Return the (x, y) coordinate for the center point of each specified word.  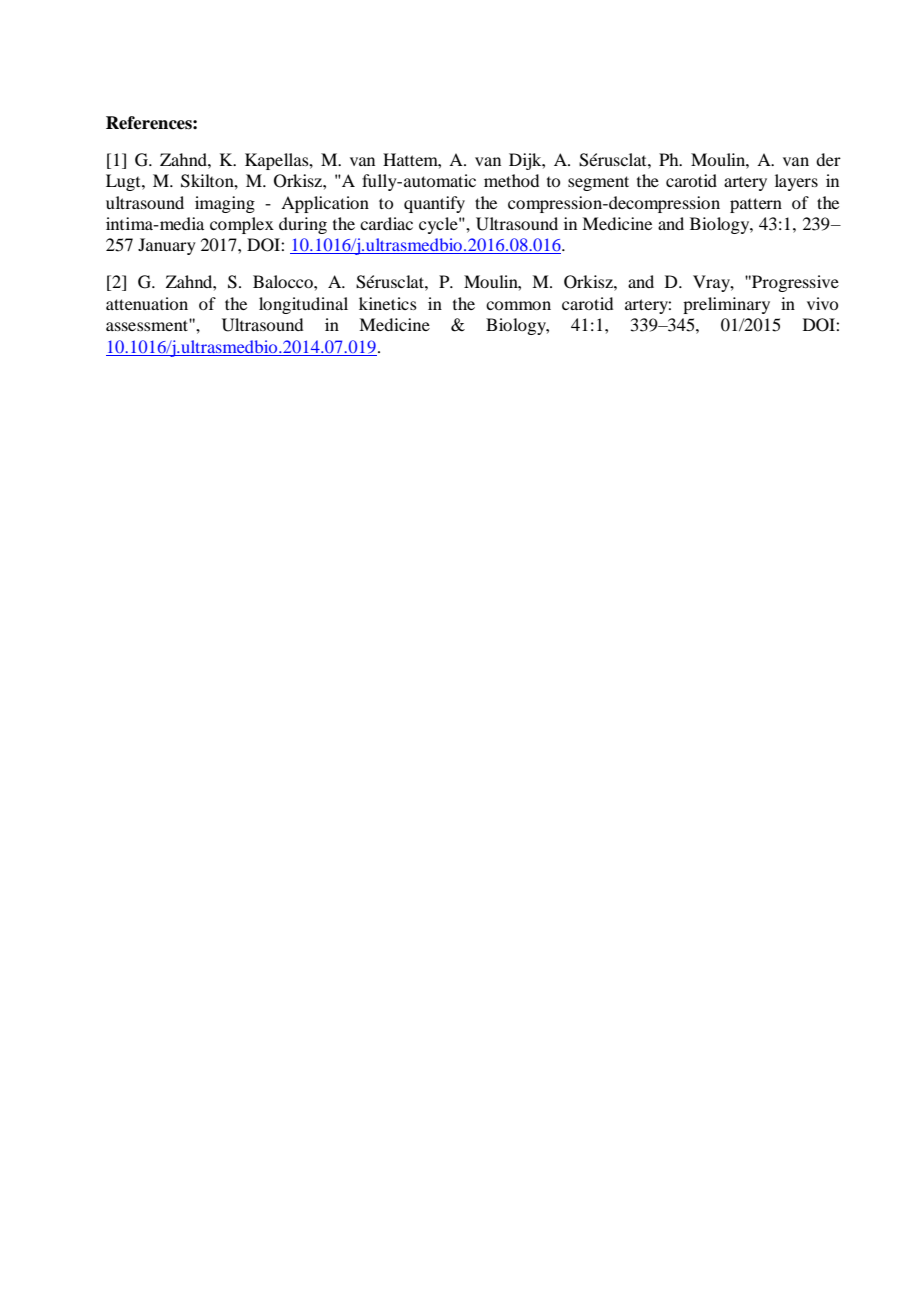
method (511, 180)
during (303, 225)
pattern (756, 205)
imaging (225, 204)
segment (598, 183)
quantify (434, 204)
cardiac (386, 223)
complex (242, 225)
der (828, 159)
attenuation (147, 303)
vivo (822, 303)
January (167, 246)
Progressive (794, 283)
